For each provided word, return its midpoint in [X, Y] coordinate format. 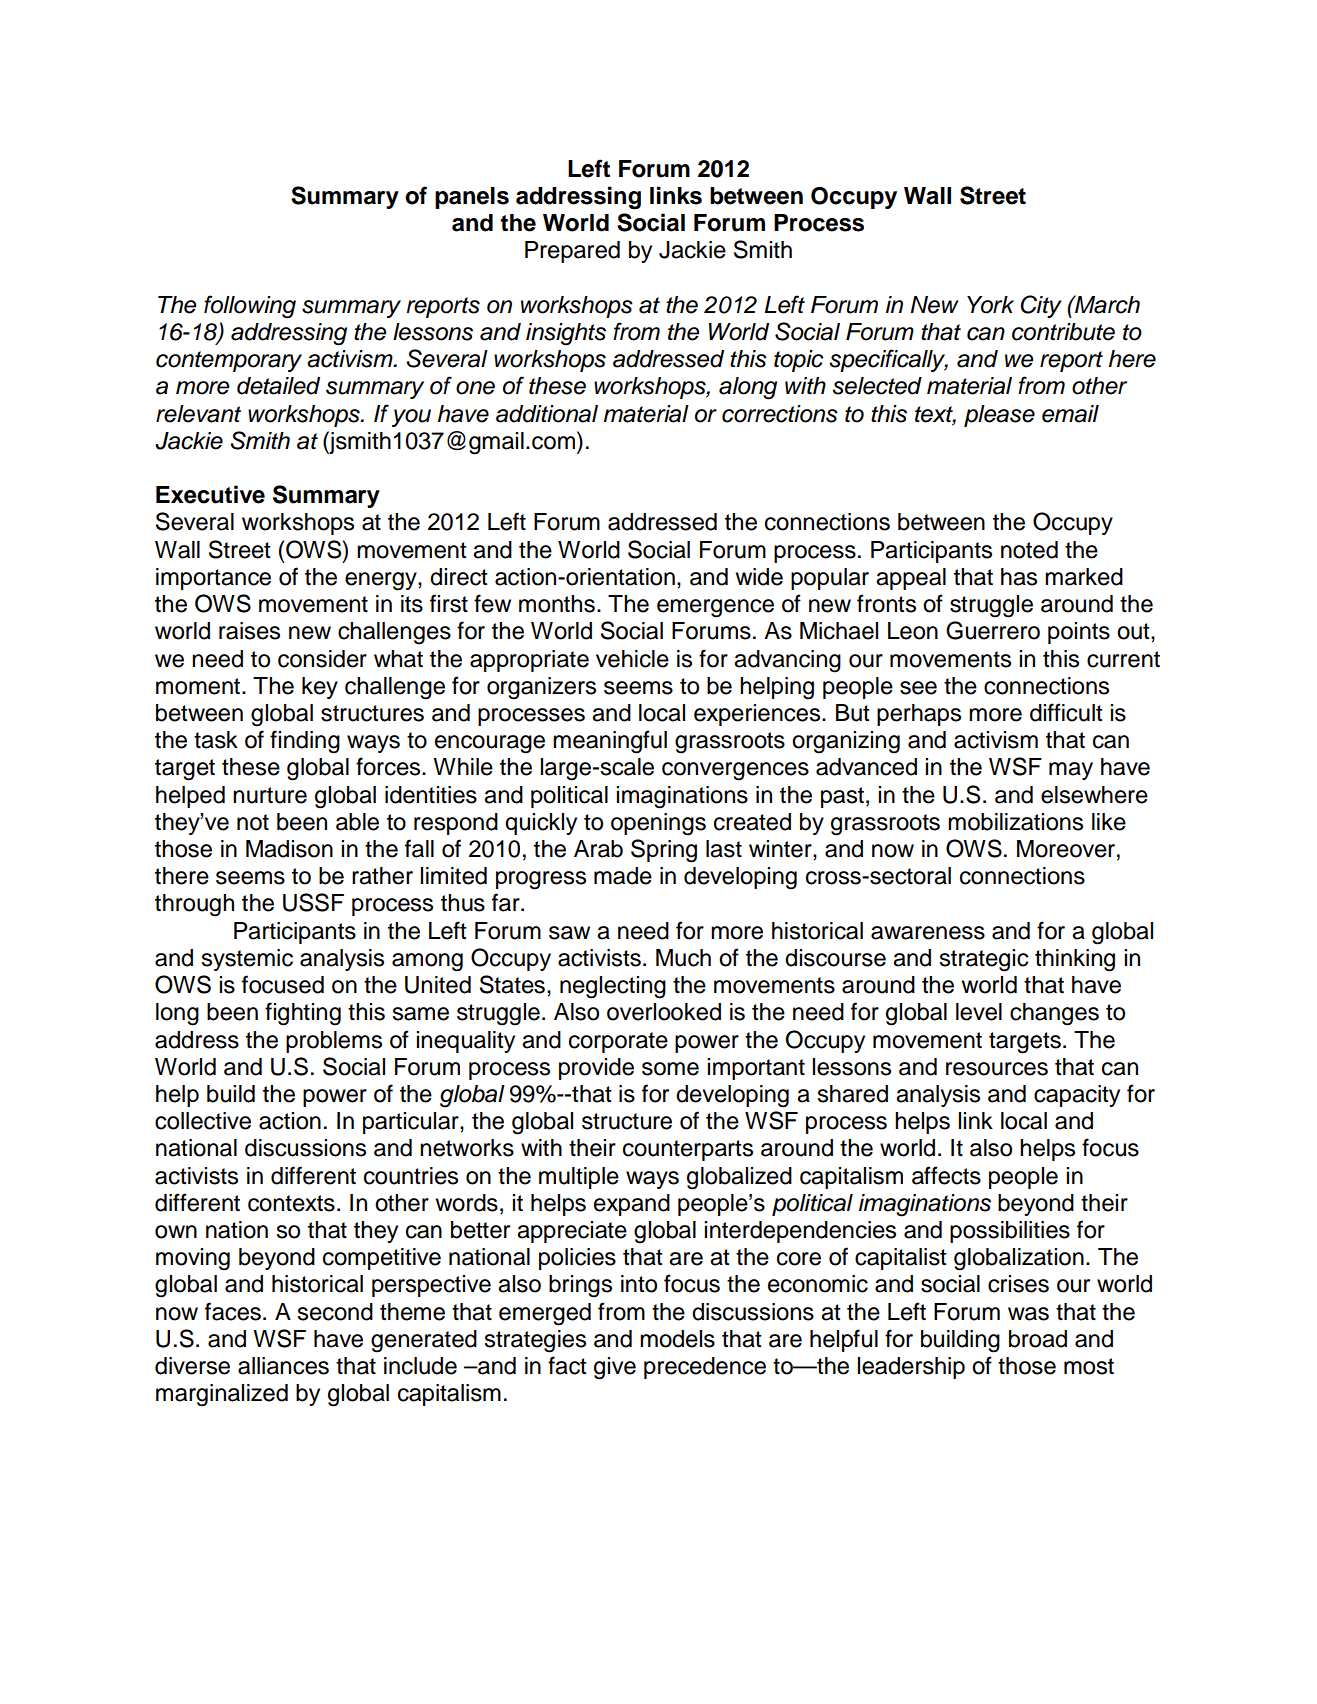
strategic [984, 960]
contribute [1063, 332]
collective [203, 1121]
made [623, 876]
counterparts [688, 1150]
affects [946, 1175]
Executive [210, 494]
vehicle [632, 659]
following [250, 307]
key [320, 688]
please [999, 416]
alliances [283, 1366]
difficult [1066, 712]
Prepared [572, 252]
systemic [247, 960]
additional [547, 414]
